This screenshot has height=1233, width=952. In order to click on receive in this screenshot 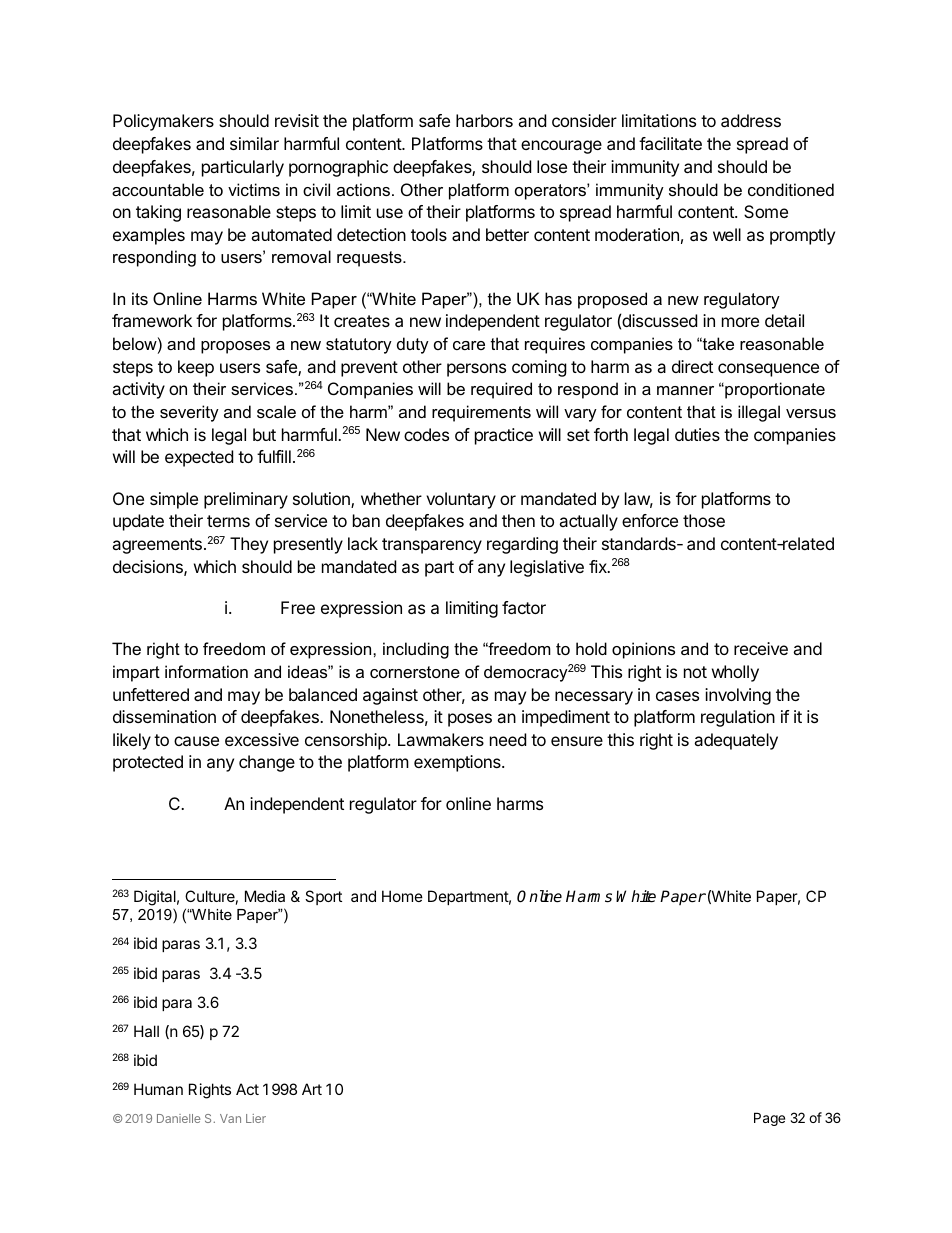, I will do `click(761, 648)`.
